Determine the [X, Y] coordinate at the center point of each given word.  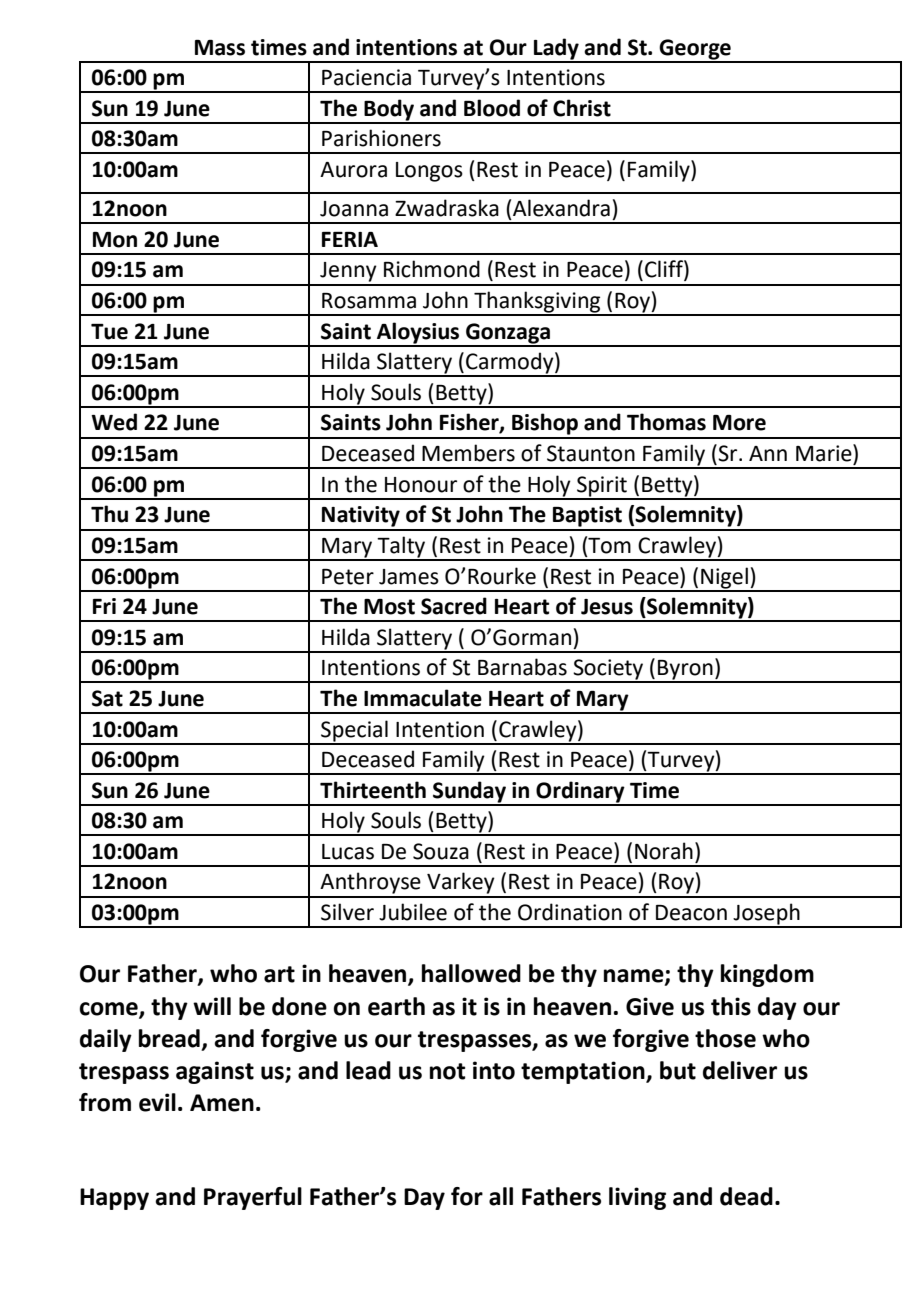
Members [468, 453]
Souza [441, 851]
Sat [107, 698]
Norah [664, 851]
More [739, 423]
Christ [582, 108]
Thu [109, 514]
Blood [492, 108]
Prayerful [253, 1198]
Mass [220, 48]
